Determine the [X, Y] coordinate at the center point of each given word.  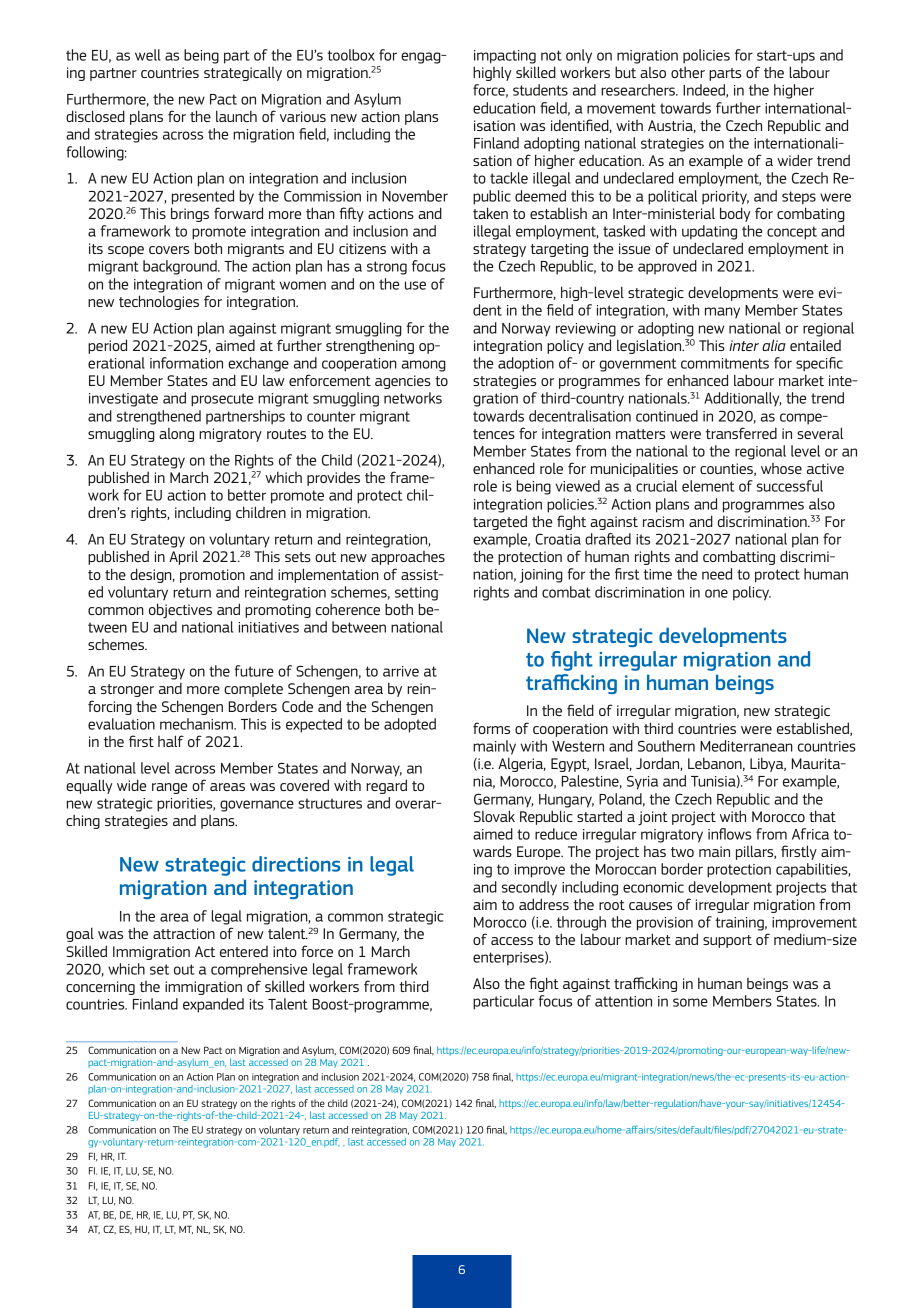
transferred [741, 433]
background [181, 267]
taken [490, 213]
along [176, 435]
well [148, 55]
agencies [403, 382]
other [688, 72]
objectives [180, 611]
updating [709, 232]
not [551, 55]
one [716, 593]
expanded [213, 1005]
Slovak [494, 816]
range [170, 788]
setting [416, 594]
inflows [729, 834]
